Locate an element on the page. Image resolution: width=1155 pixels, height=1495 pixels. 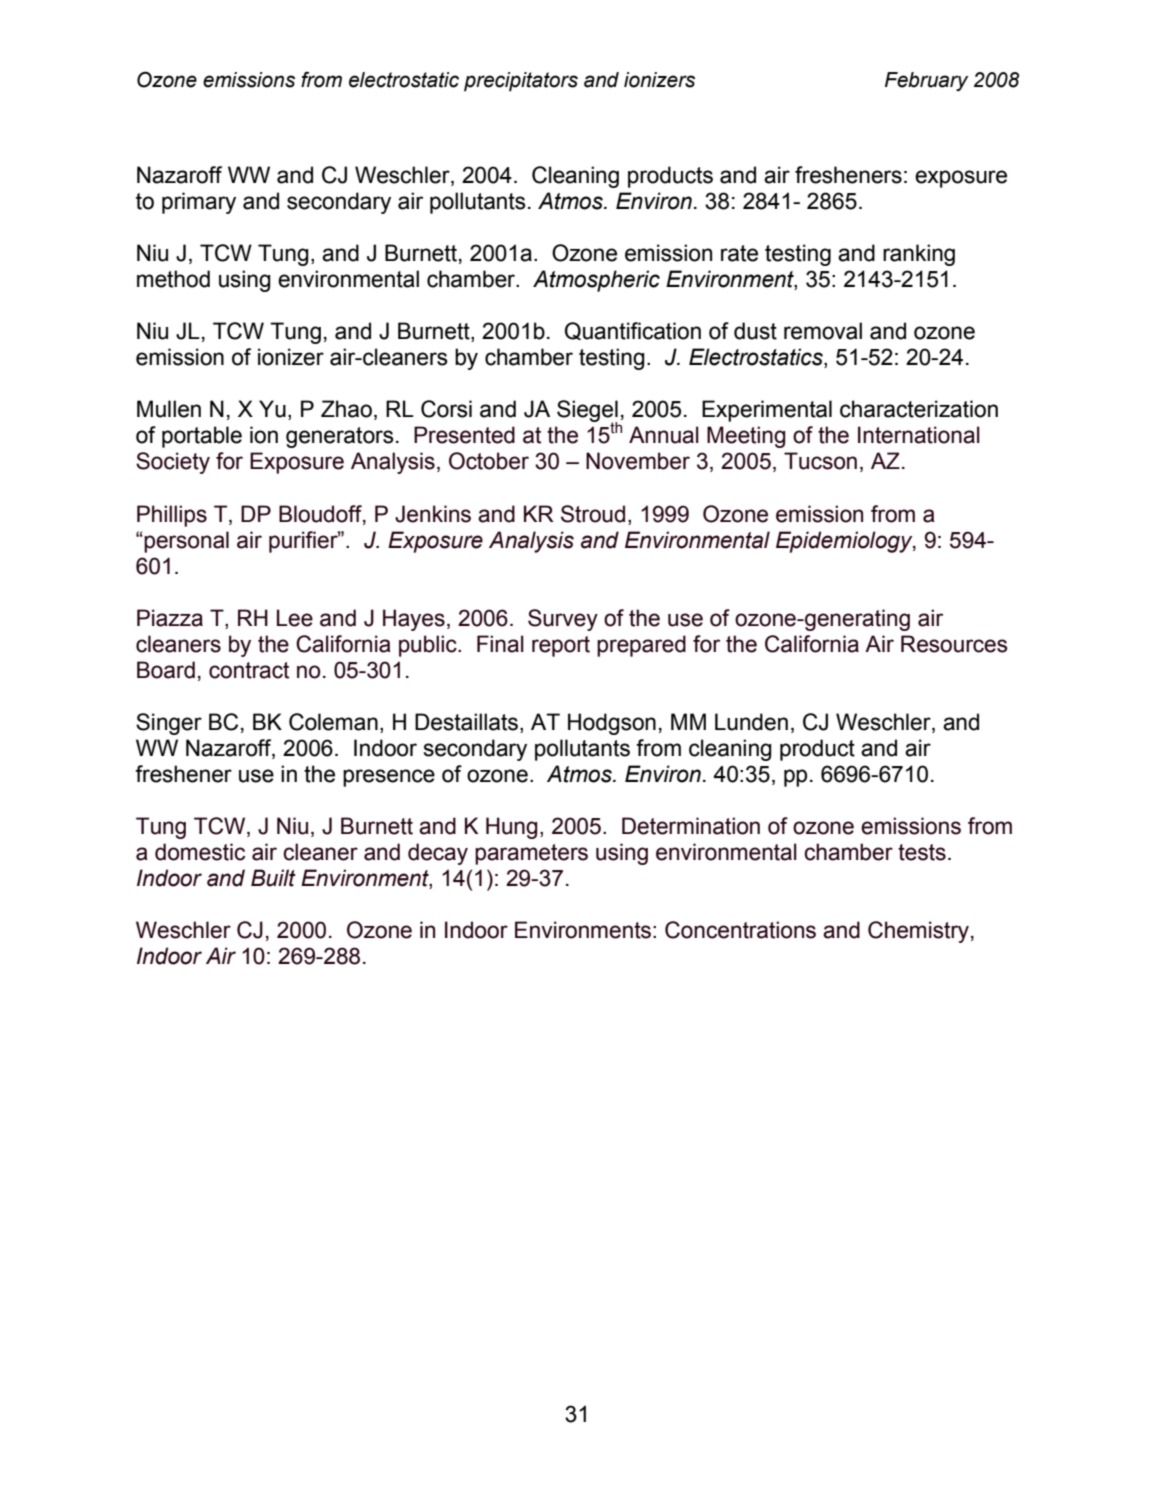
portable is located at coordinates (202, 437).
